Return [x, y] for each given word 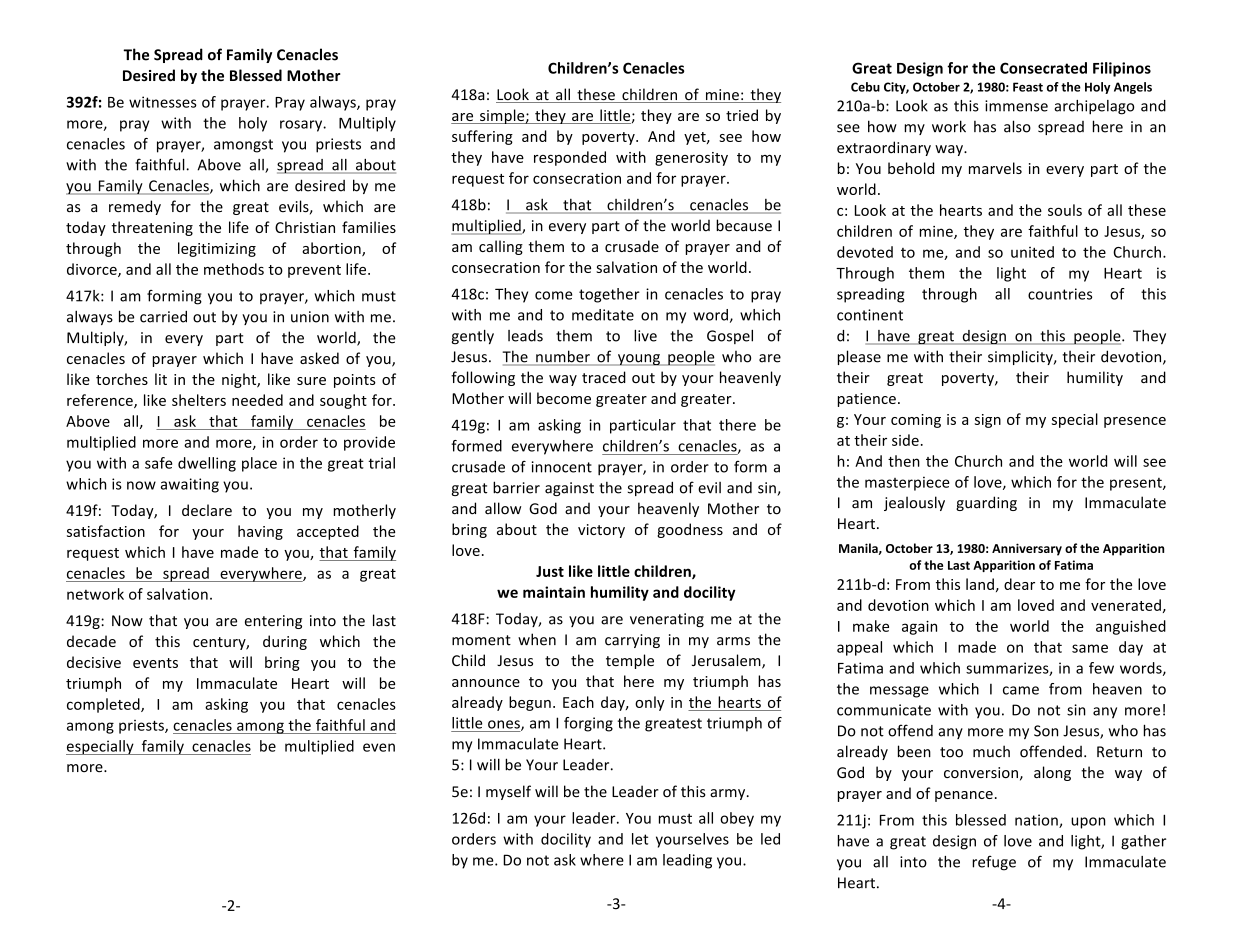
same [1090, 648]
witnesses [163, 102]
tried [742, 115]
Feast [1028, 87]
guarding [986, 503]
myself [508, 792]
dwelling [207, 464]
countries [1060, 294]
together [609, 295]
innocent [562, 467]
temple [630, 661]
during [285, 642]
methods [234, 269]
